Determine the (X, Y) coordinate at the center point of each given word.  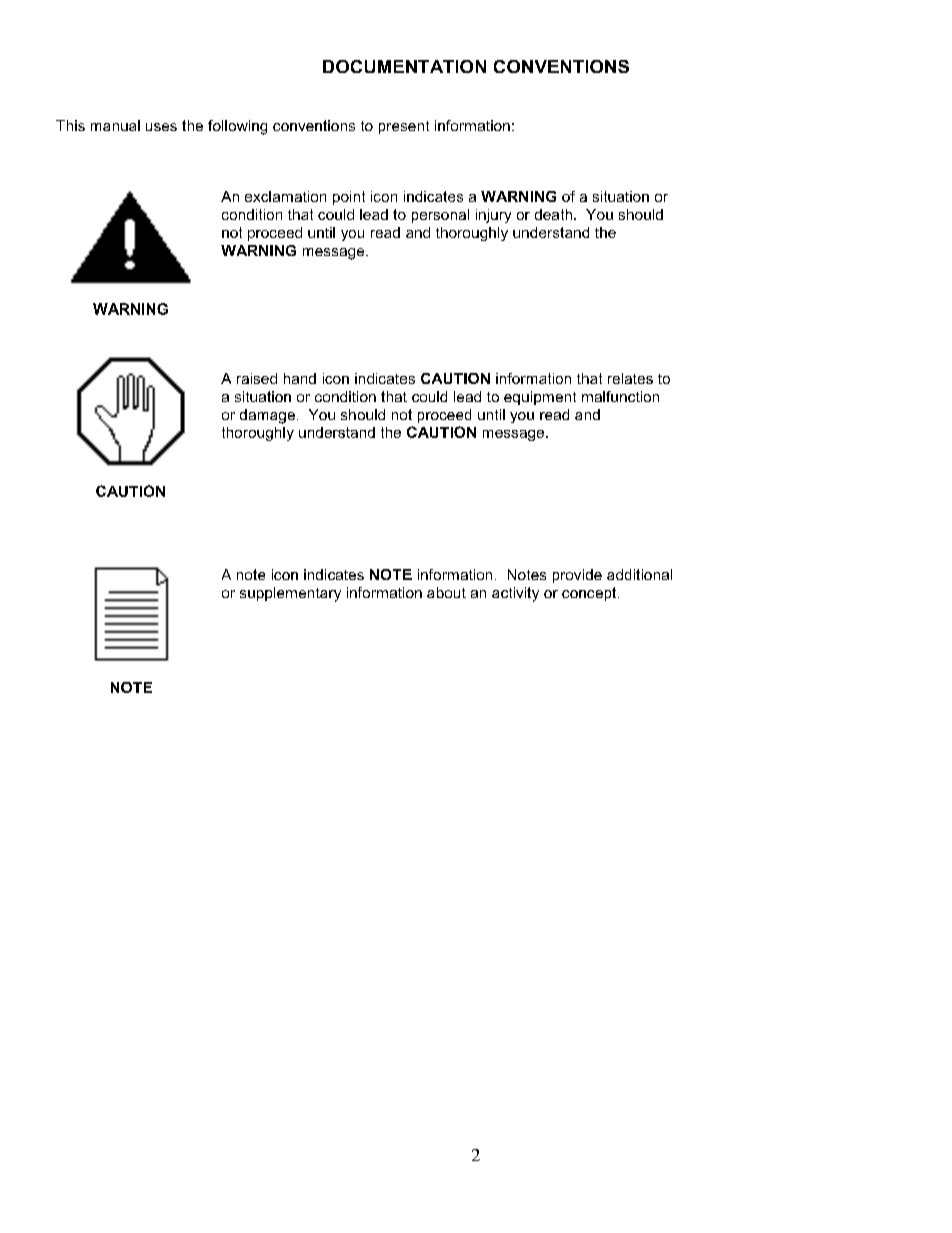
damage (267, 416)
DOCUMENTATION (404, 66)
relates (630, 378)
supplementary (290, 594)
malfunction (620, 396)
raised (257, 378)
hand (300, 378)
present (404, 127)
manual (115, 125)
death (553, 214)
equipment (540, 398)
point (349, 198)
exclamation (285, 196)
